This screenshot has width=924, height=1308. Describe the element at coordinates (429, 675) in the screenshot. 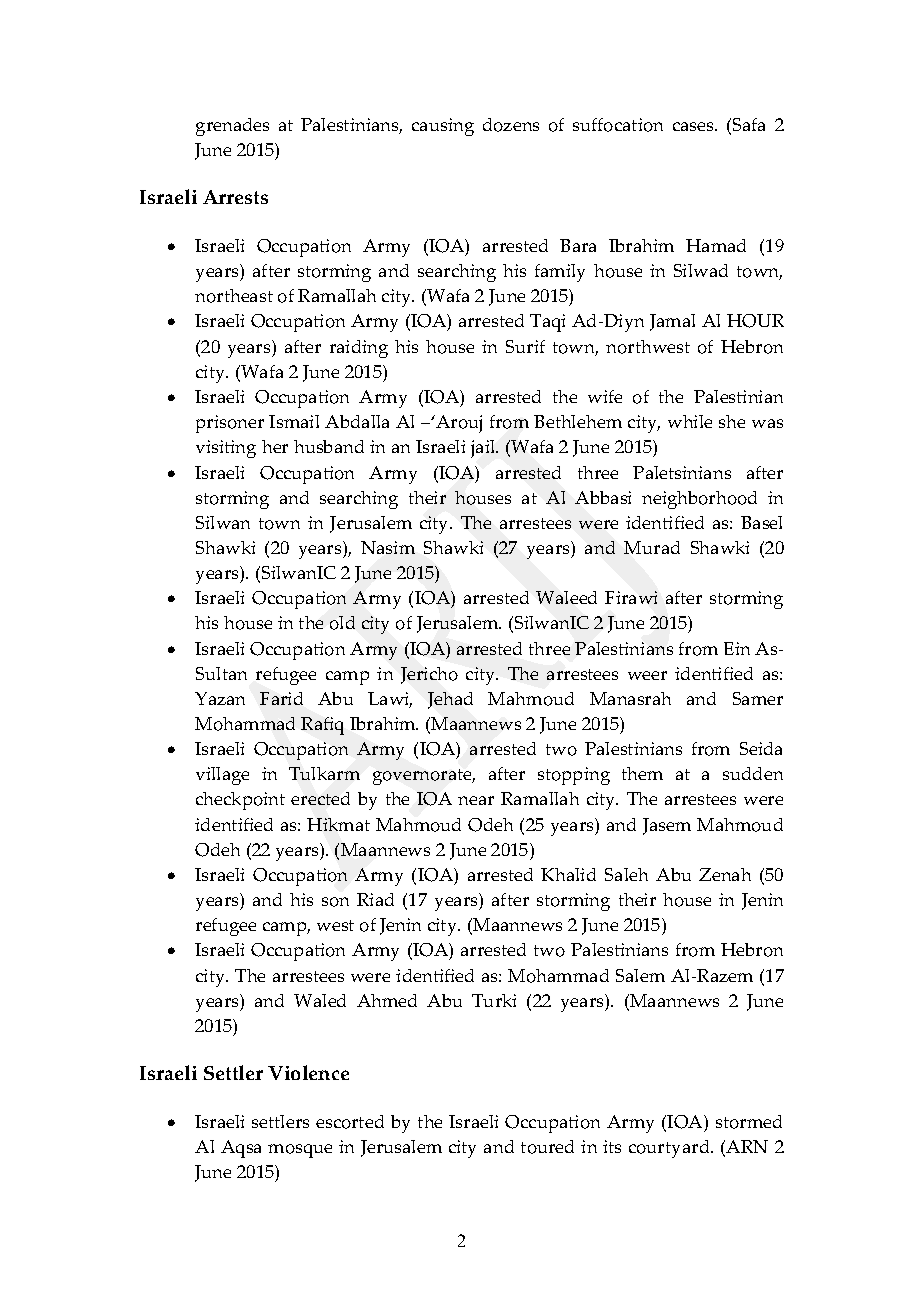

I see `Jericho` at that location.
